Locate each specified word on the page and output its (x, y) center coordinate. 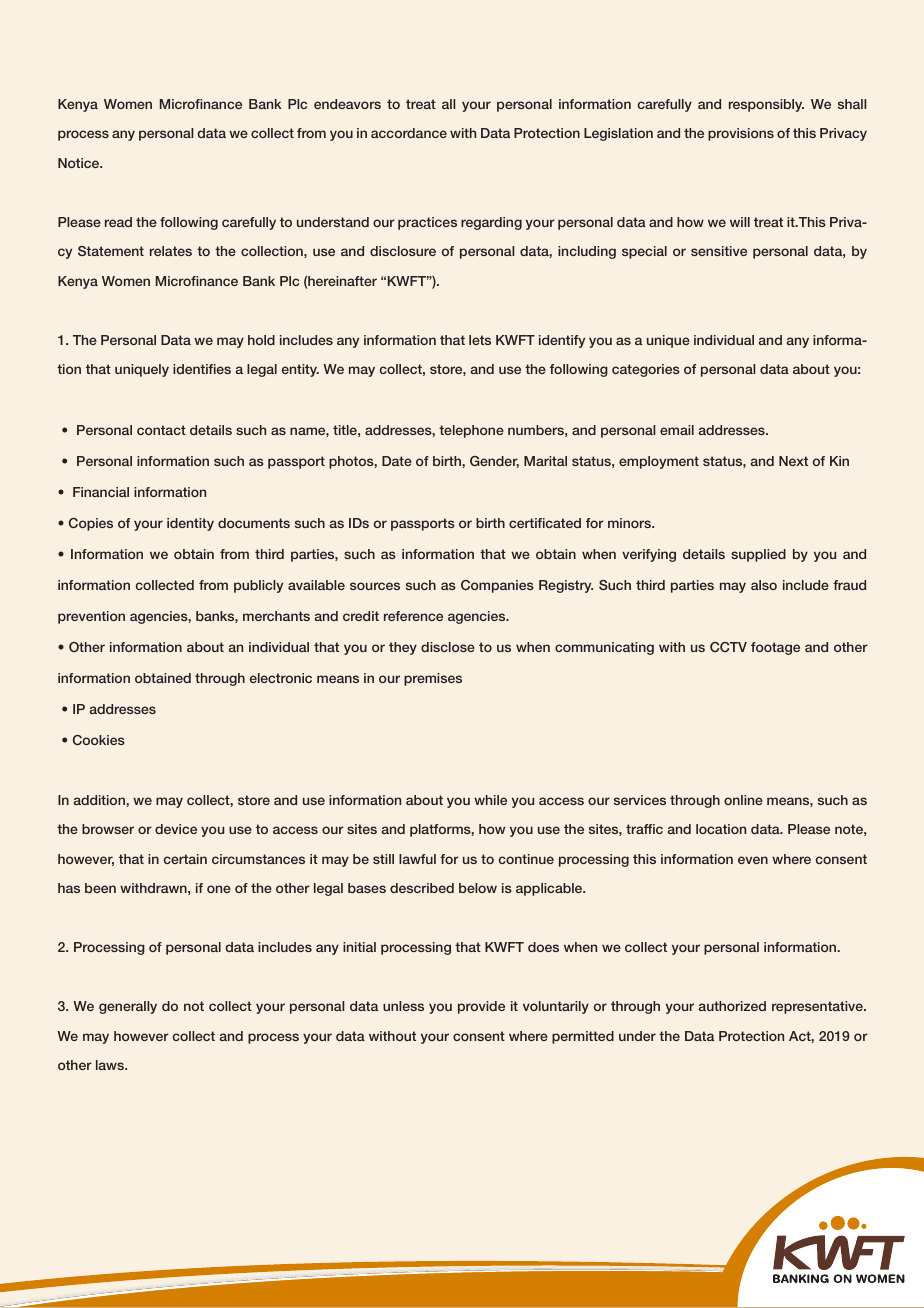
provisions (741, 134)
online (743, 800)
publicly (258, 586)
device (176, 829)
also (764, 585)
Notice (80, 163)
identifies (202, 369)
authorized (732, 1006)
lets (480, 340)
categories (646, 370)
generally (128, 1007)
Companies (497, 586)
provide (481, 1007)
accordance (409, 133)
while (490, 800)
